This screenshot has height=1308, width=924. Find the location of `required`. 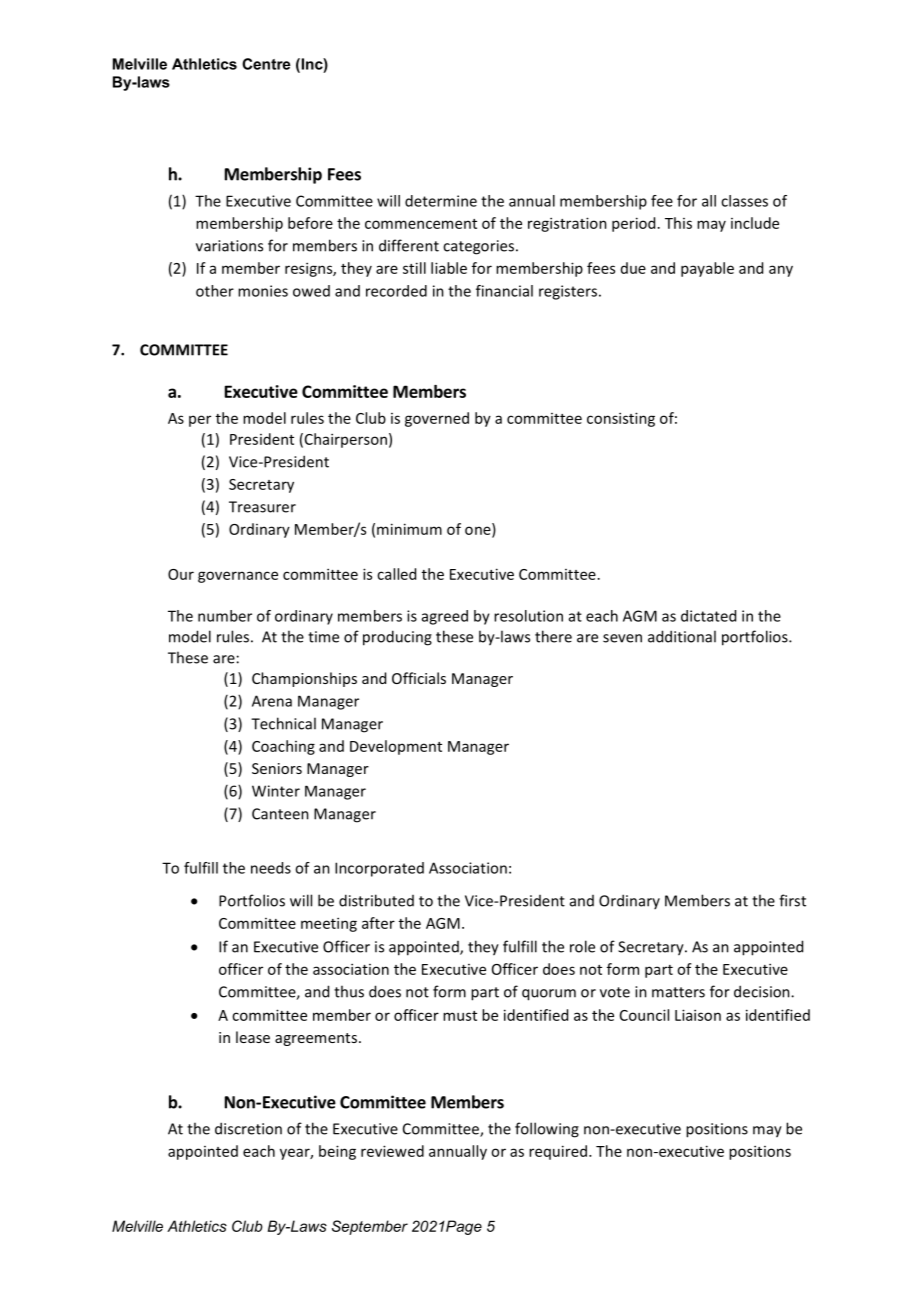

required is located at coordinates (558, 1152).
